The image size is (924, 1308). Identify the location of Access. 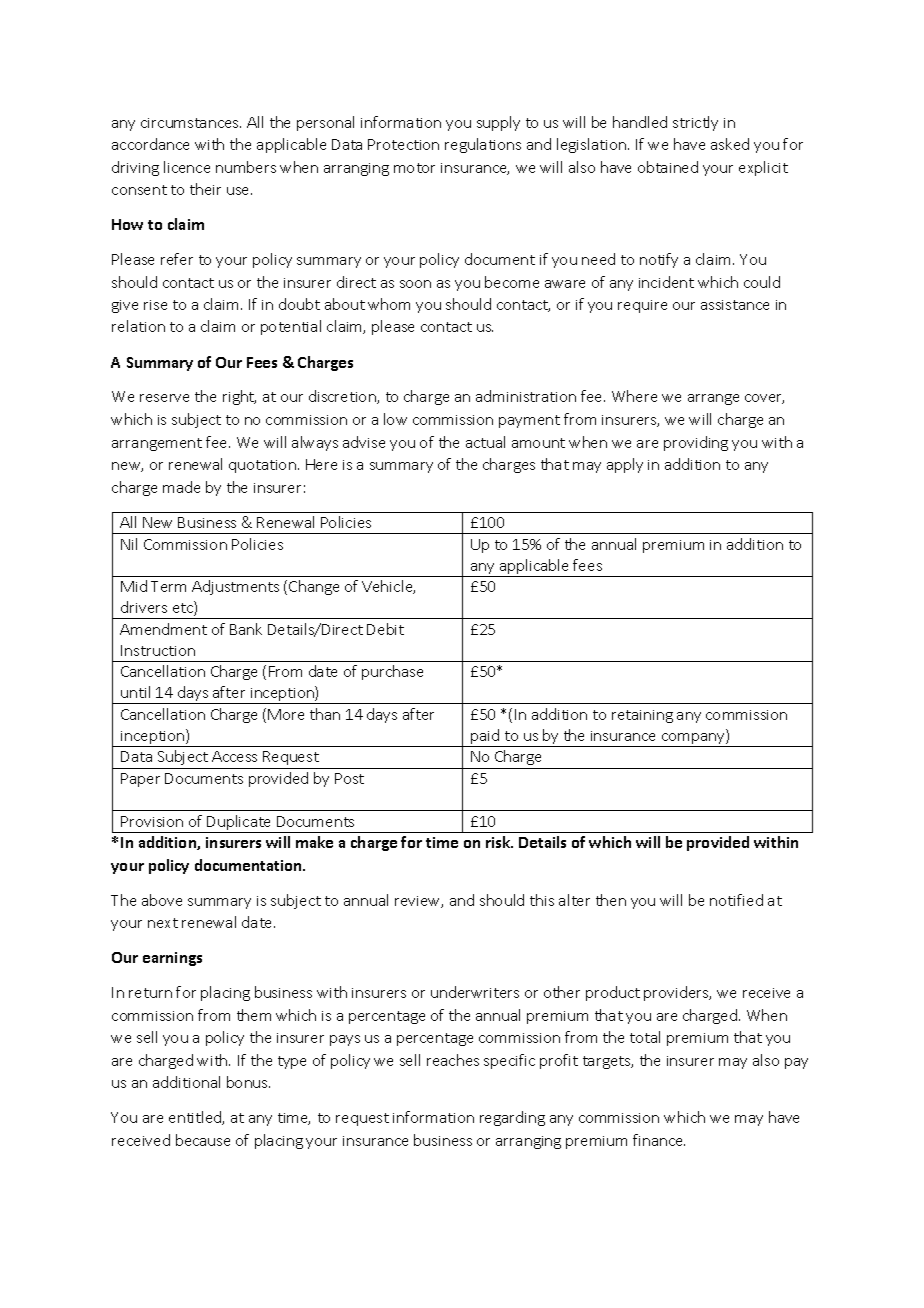
(234, 756).
